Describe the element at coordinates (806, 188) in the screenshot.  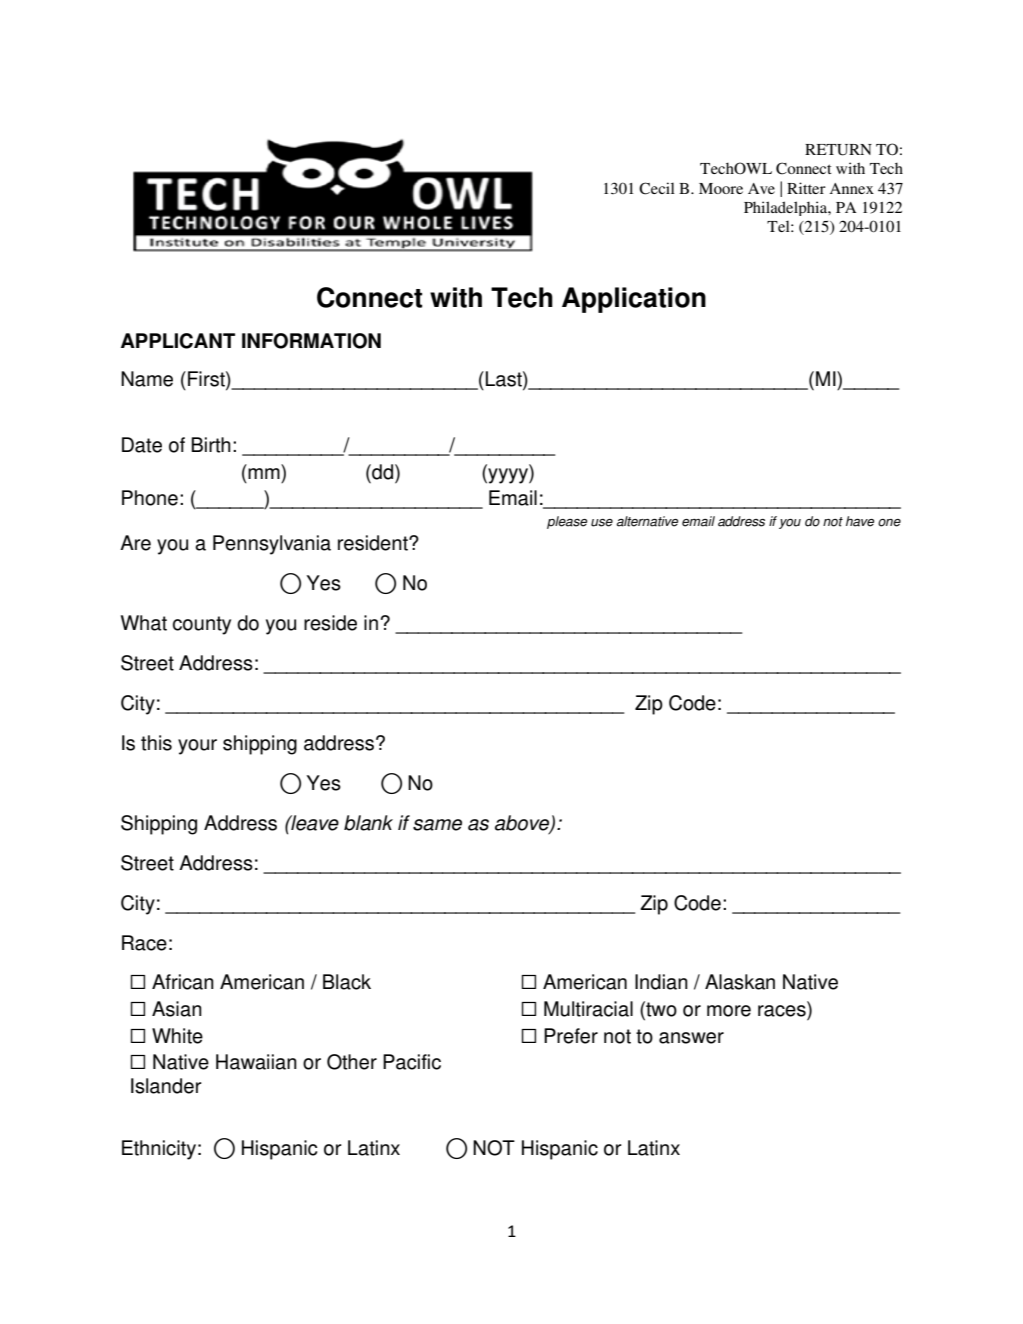
I see `Ritter` at that location.
